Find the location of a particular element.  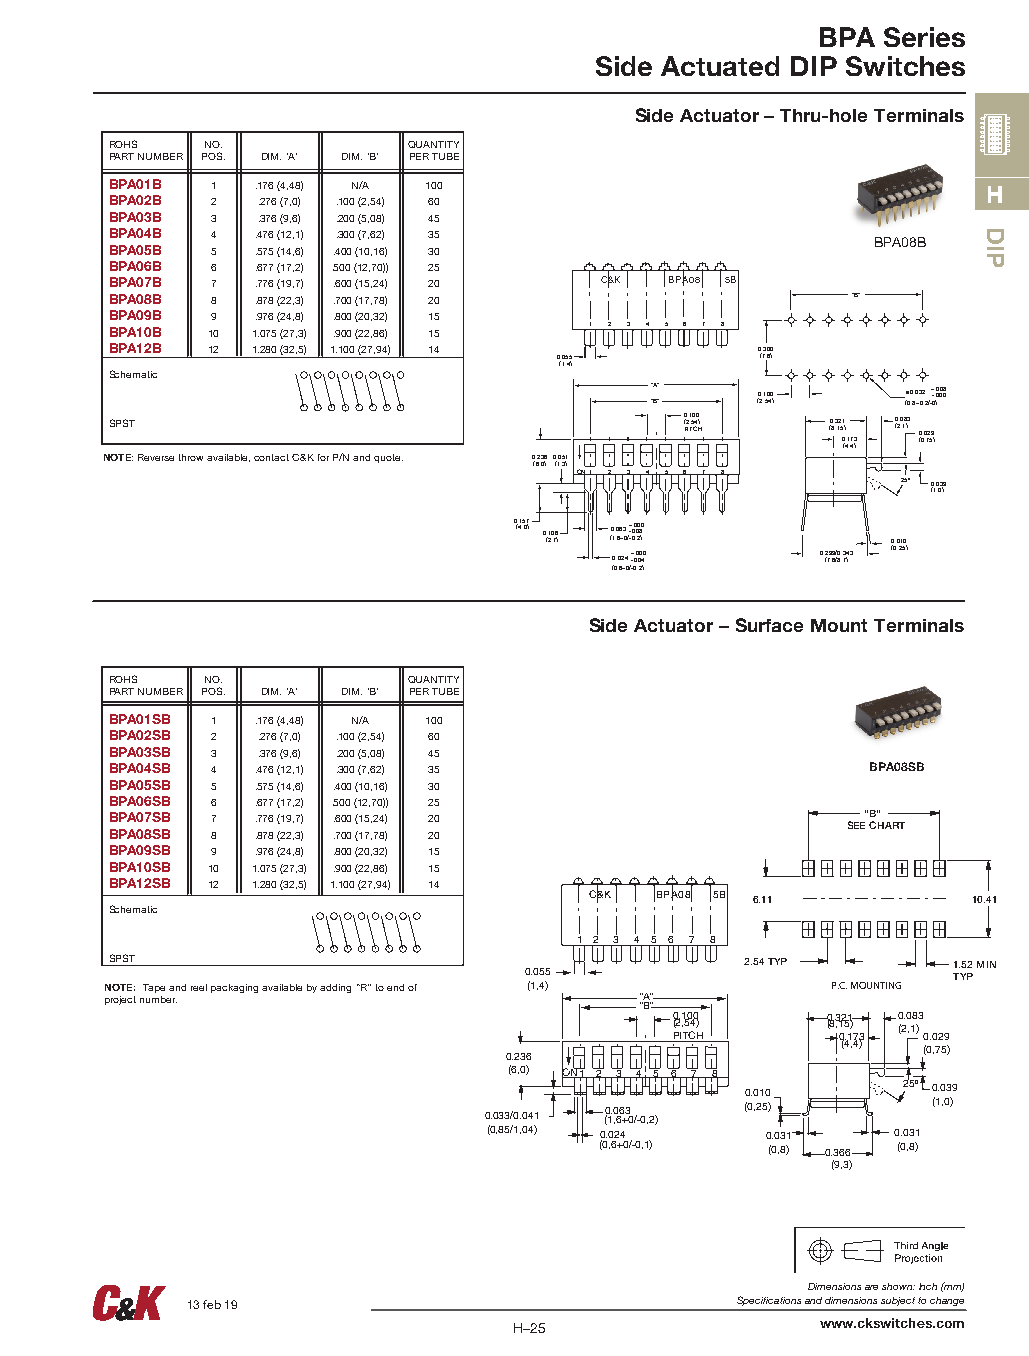

packaging is located at coordinates (234, 988).
